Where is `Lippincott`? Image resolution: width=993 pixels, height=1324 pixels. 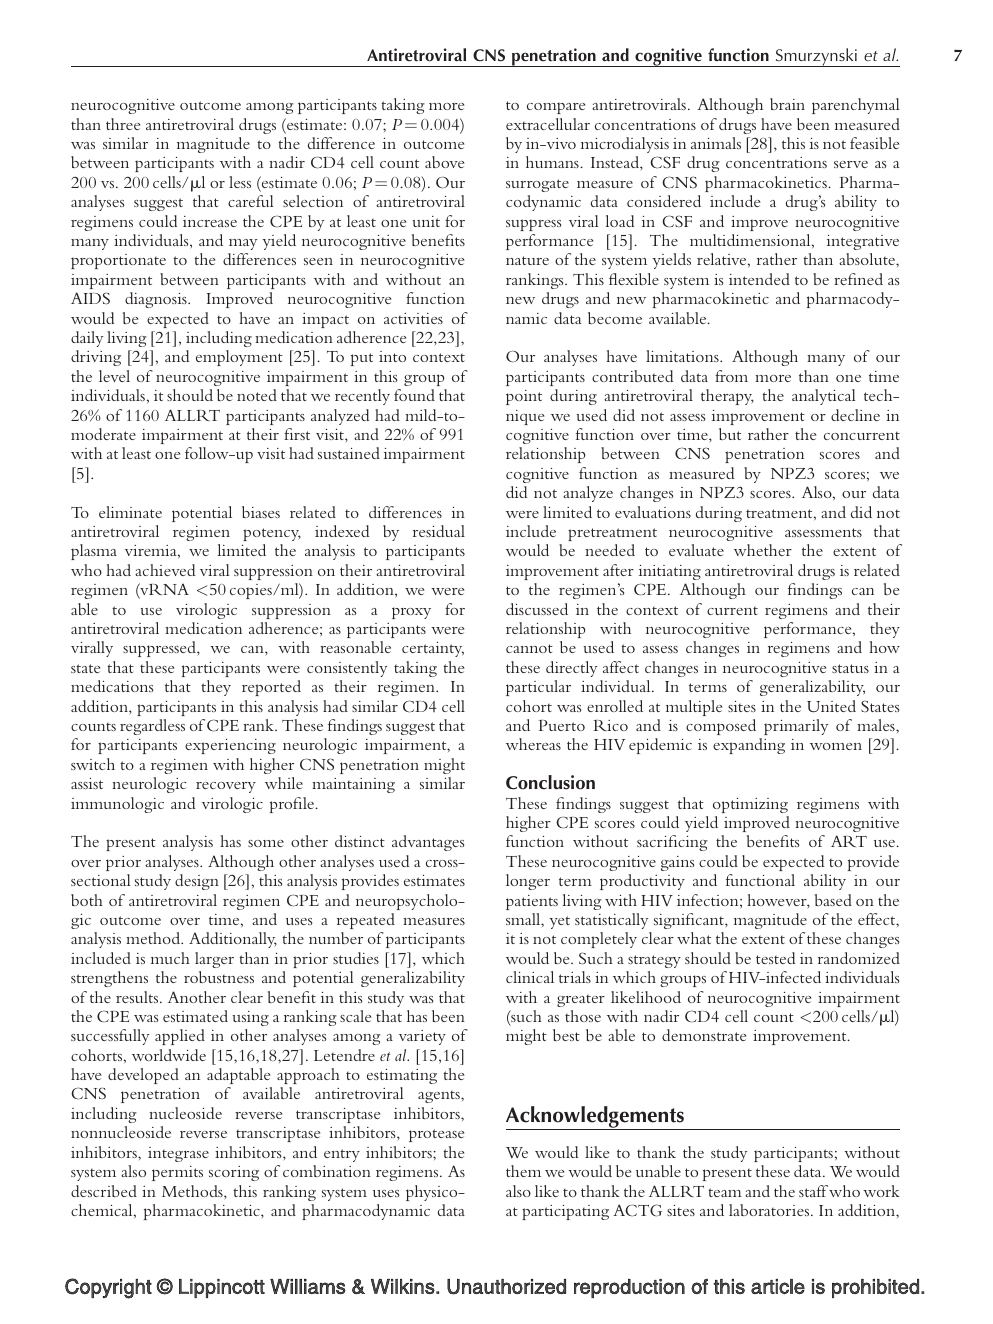 Lippincott is located at coordinates (222, 1288).
